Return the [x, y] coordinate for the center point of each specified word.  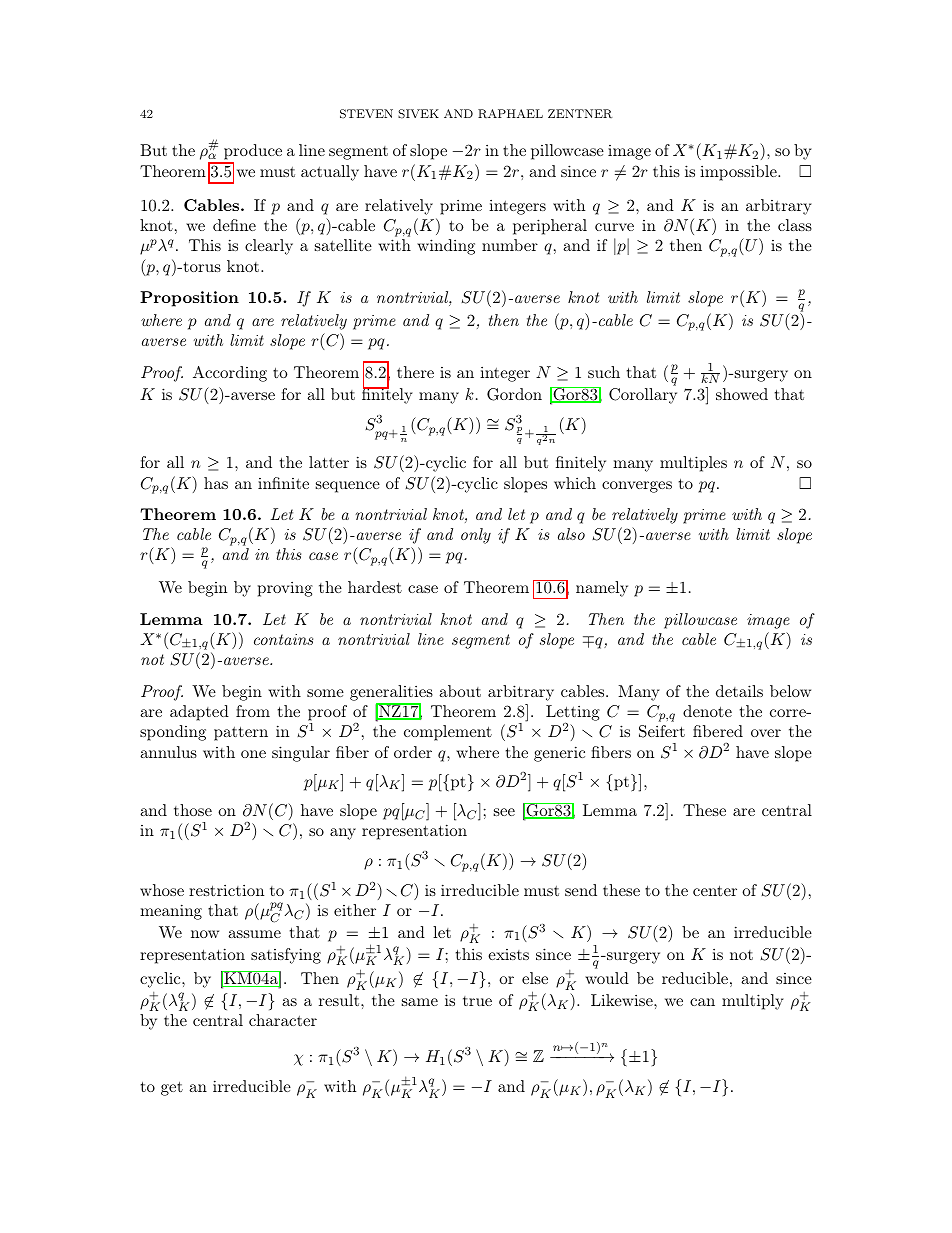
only [476, 536]
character [283, 1020]
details [739, 691]
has [216, 483]
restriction [226, 890]
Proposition [189, 299]
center [715, 890]
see [504, 812]
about [460, 691]
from [253, 711]
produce [252, 153]
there [415, 372]
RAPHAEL [510, 113]
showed [742, 394]
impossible [739, 173]
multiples [693, 464]
